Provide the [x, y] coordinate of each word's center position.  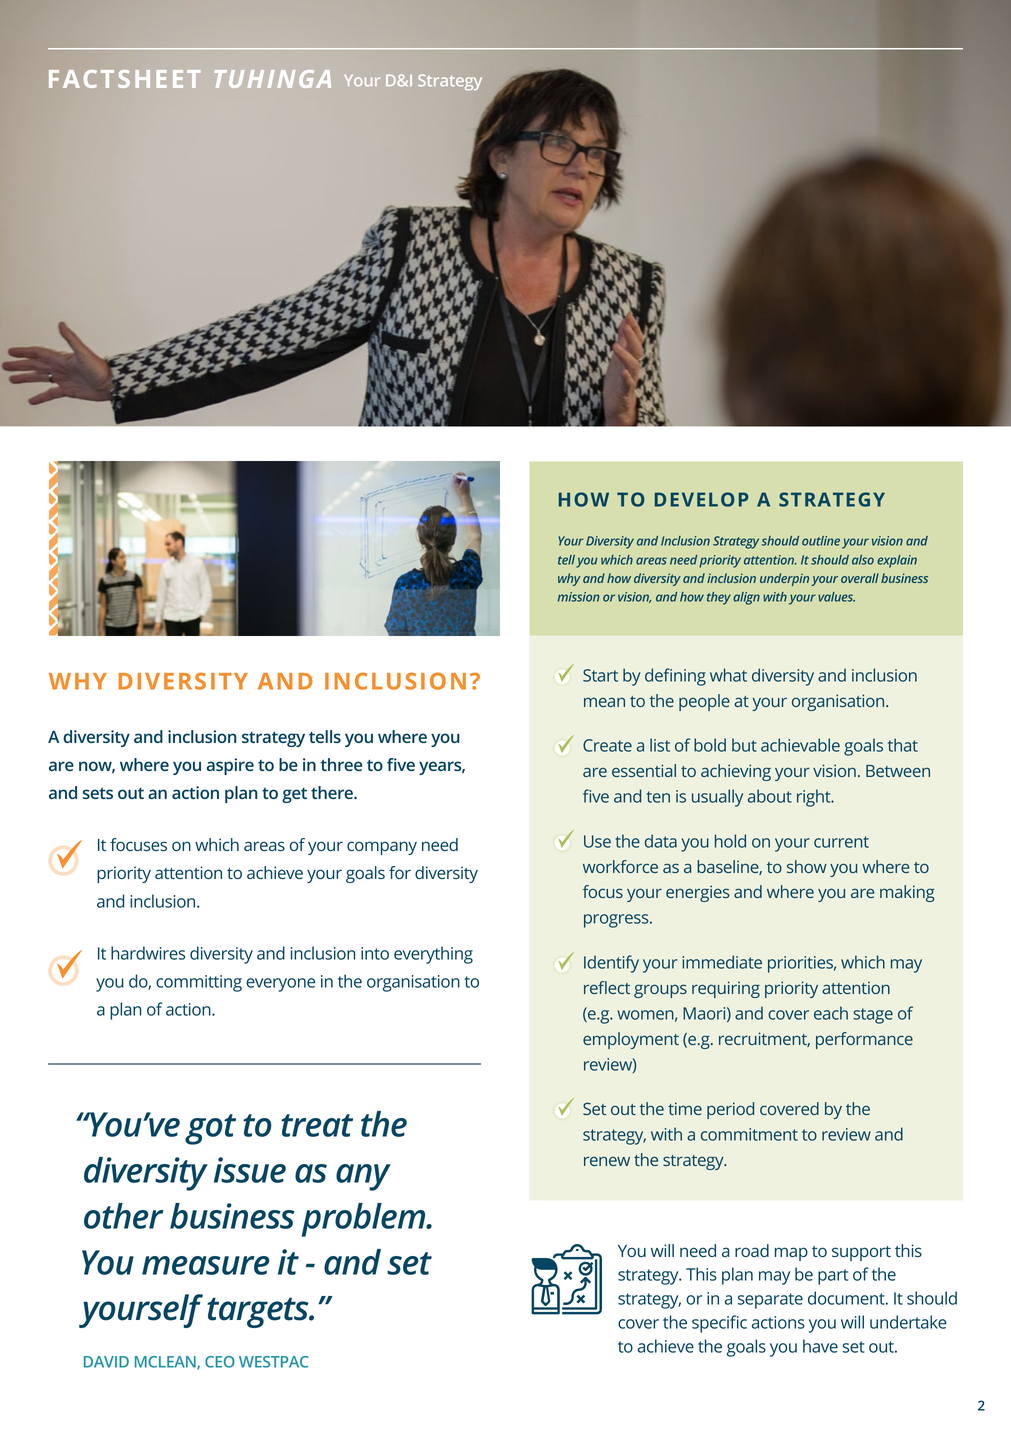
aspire [230, 766]
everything [433, 955]
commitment [749, 1134]
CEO [220, 1362]
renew [607, 1161]
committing [199, 983]
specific [719, 1324]
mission [579, 597]
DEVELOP [701, 499]
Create [607, 745]
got [210, 1129]
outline [821, 541]
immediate [722, 962]
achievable [800, 745]
